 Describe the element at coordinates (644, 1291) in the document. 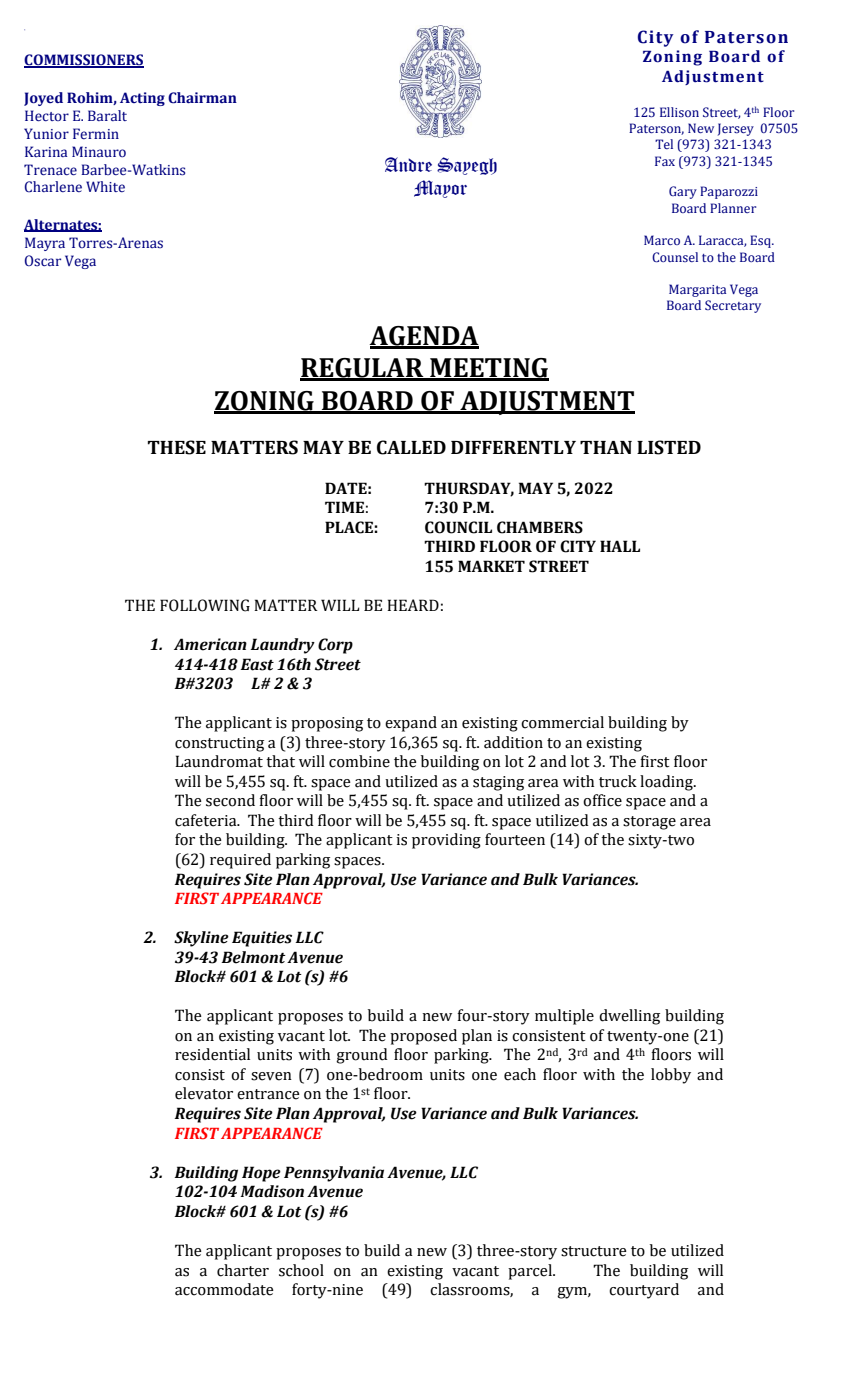

I see `courtyard` at that location.
